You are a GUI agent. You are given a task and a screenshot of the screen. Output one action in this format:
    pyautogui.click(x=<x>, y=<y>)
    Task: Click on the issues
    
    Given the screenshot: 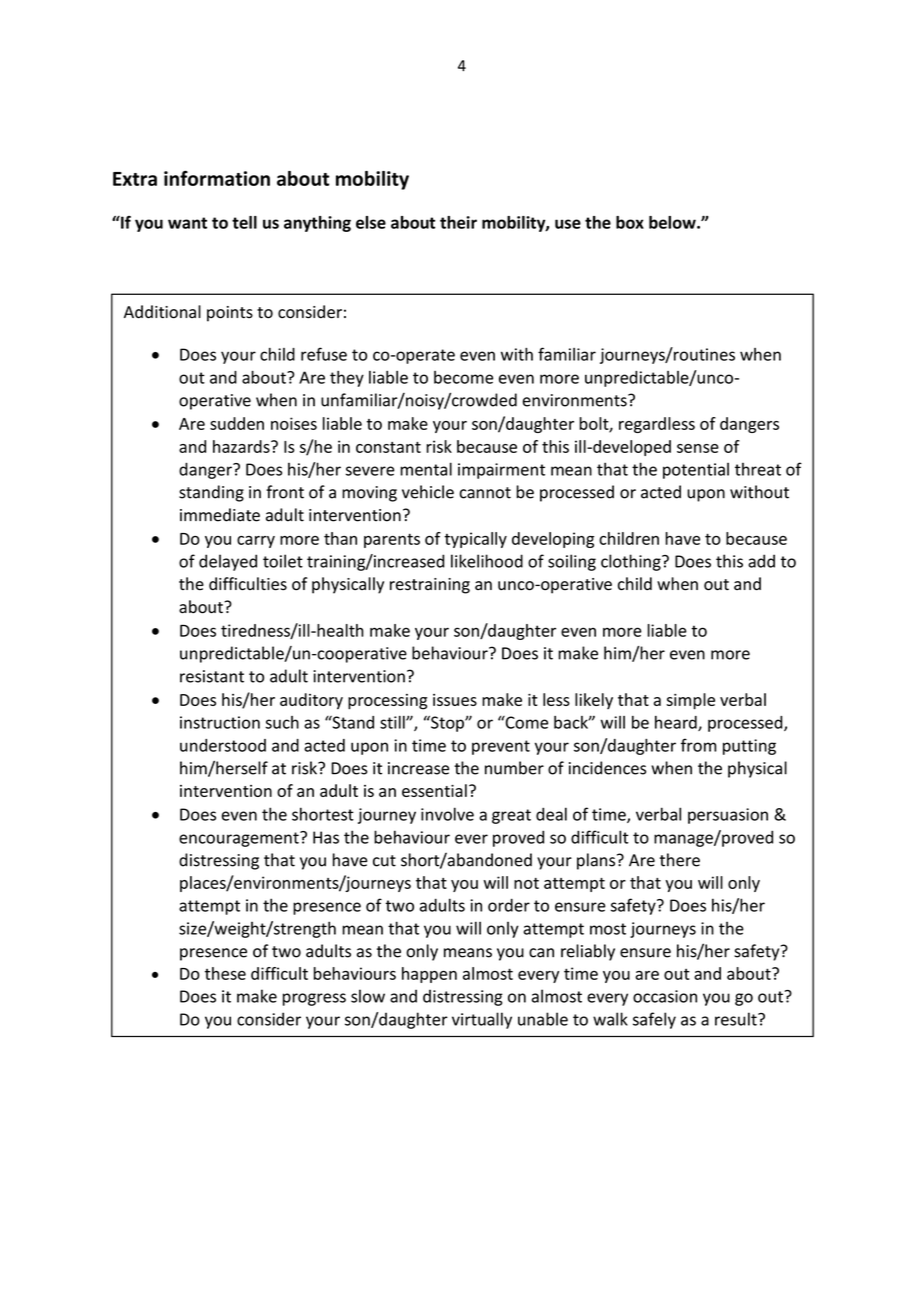 What is the action you would take?
    pyautogui.click(x=455, y=700)
